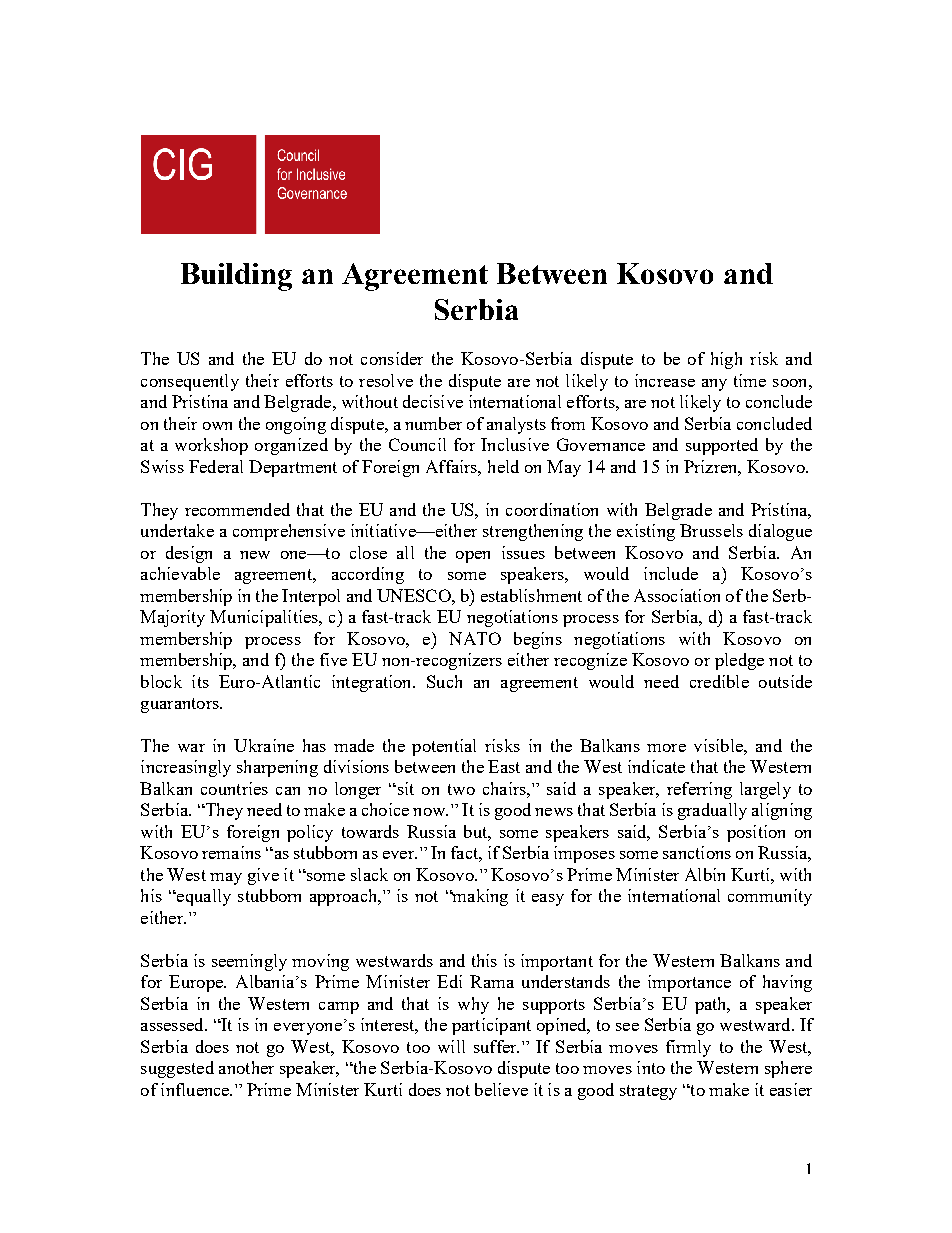  I want to click on Such, so click(444, 681).
